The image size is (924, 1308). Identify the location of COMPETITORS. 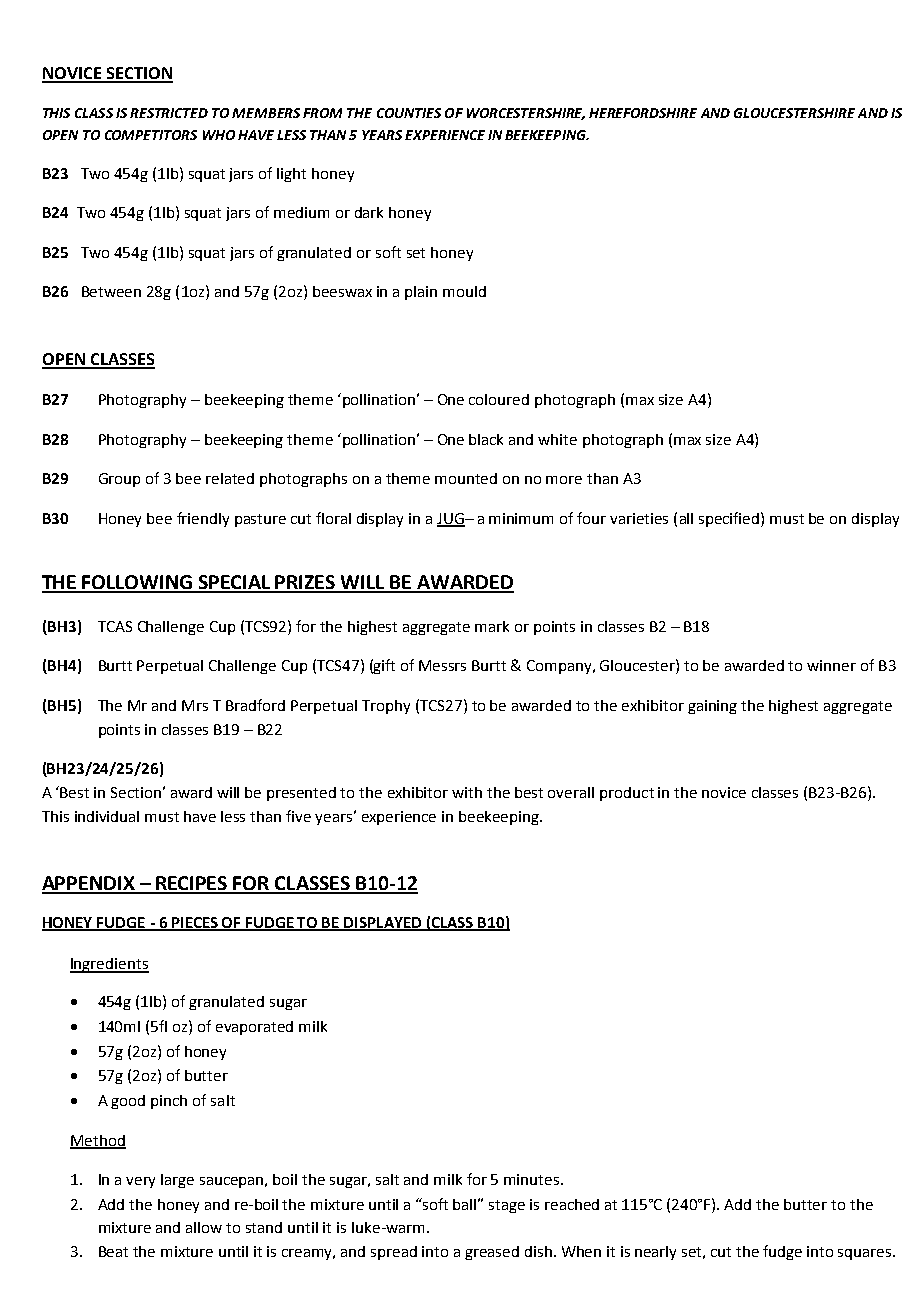
(151, 135).
